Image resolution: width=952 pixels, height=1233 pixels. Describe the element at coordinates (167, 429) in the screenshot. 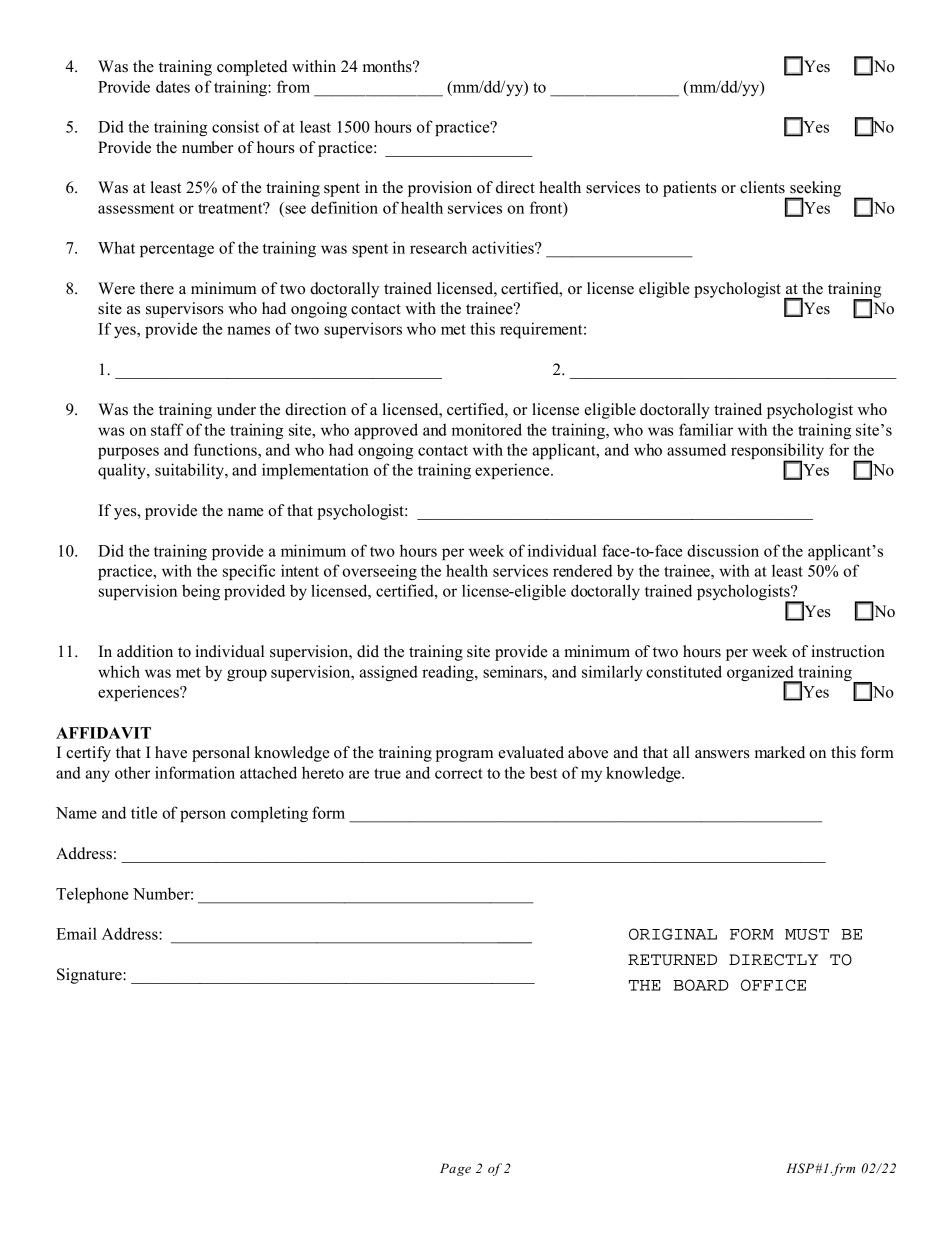

I see `staff` at that location.
